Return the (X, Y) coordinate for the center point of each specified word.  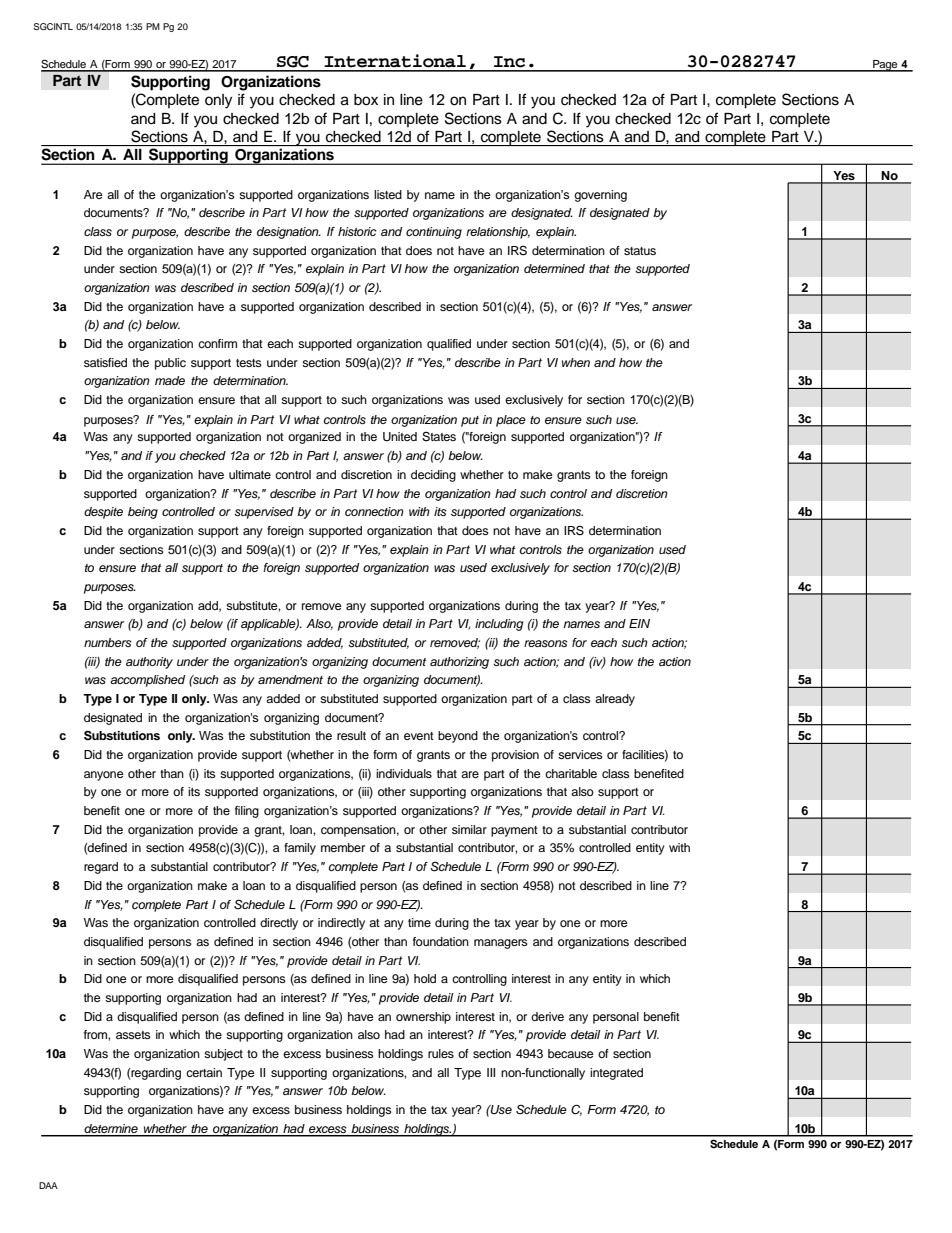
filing (247, 812)
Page (885, 66)
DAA (48, 1185)
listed (388, 194)
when (576, 362)
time (419, 922)
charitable (571, 773)
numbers (108, 642)
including (499, 625)
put (470, 421)
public (170, 364)
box (366, 100)
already (615, 700)
